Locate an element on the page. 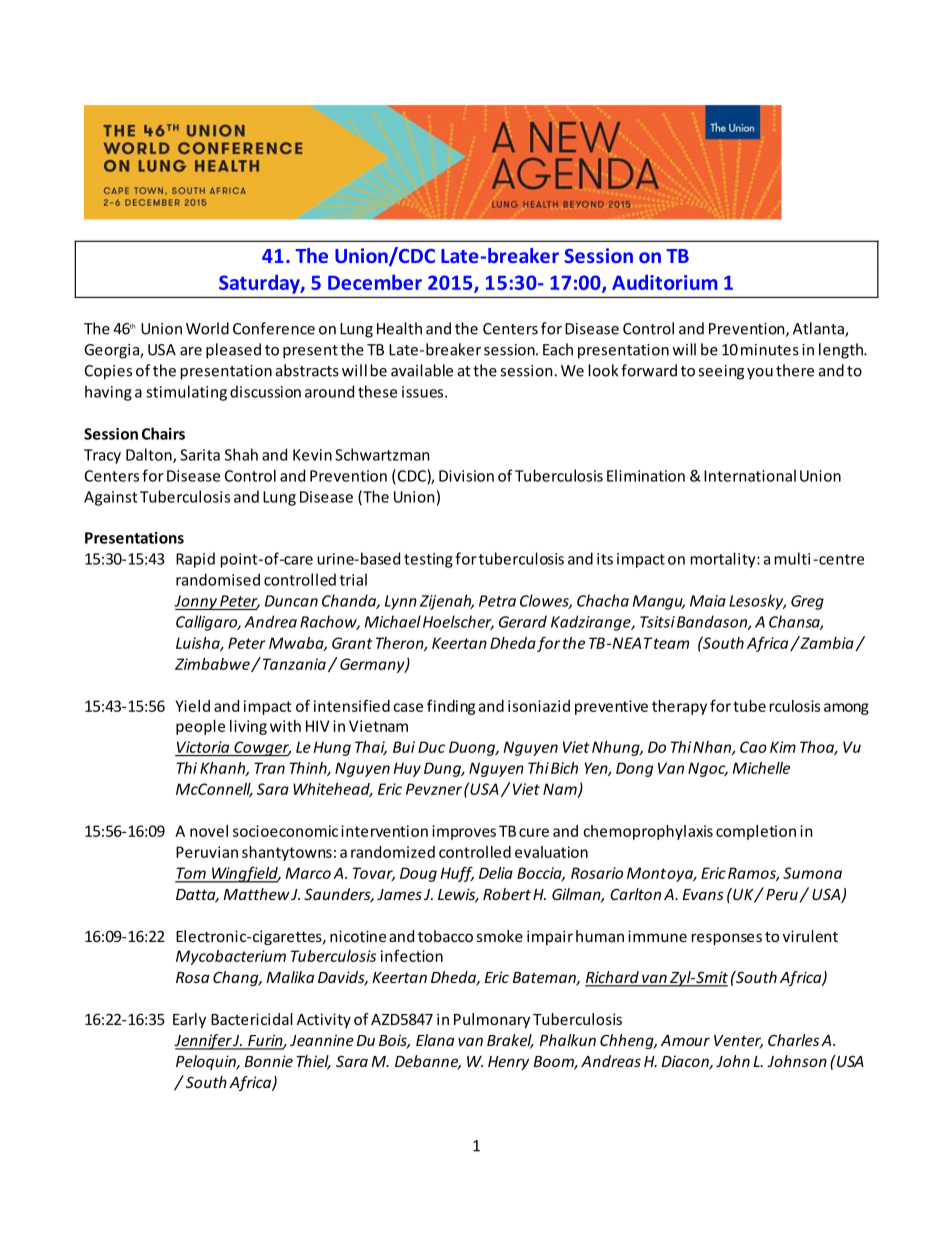 This image has width=952, height=1233. Rapid is located at coordinates (195, 560).
